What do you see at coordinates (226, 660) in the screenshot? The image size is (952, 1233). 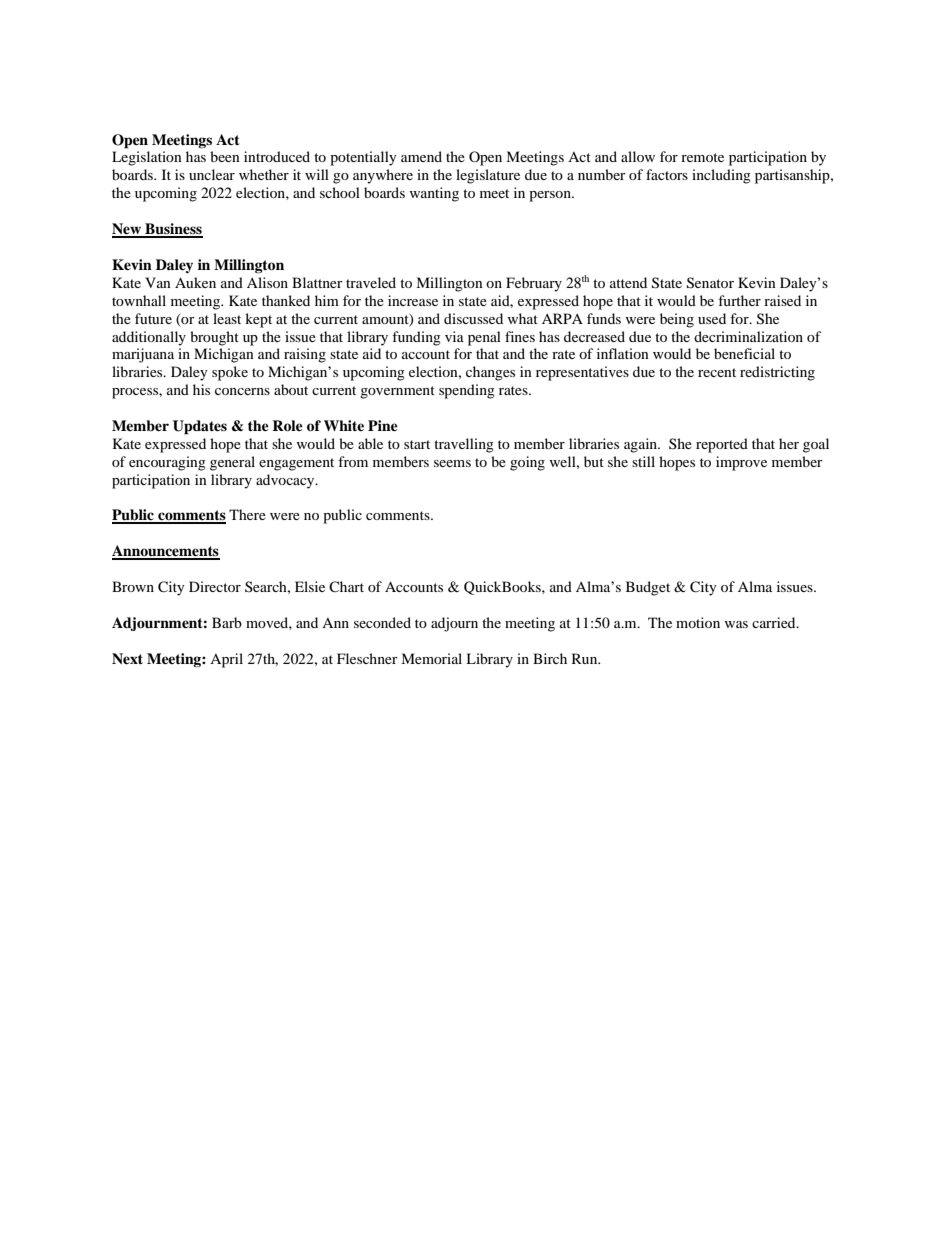 I see `April` at bounding box center [226, 660].
